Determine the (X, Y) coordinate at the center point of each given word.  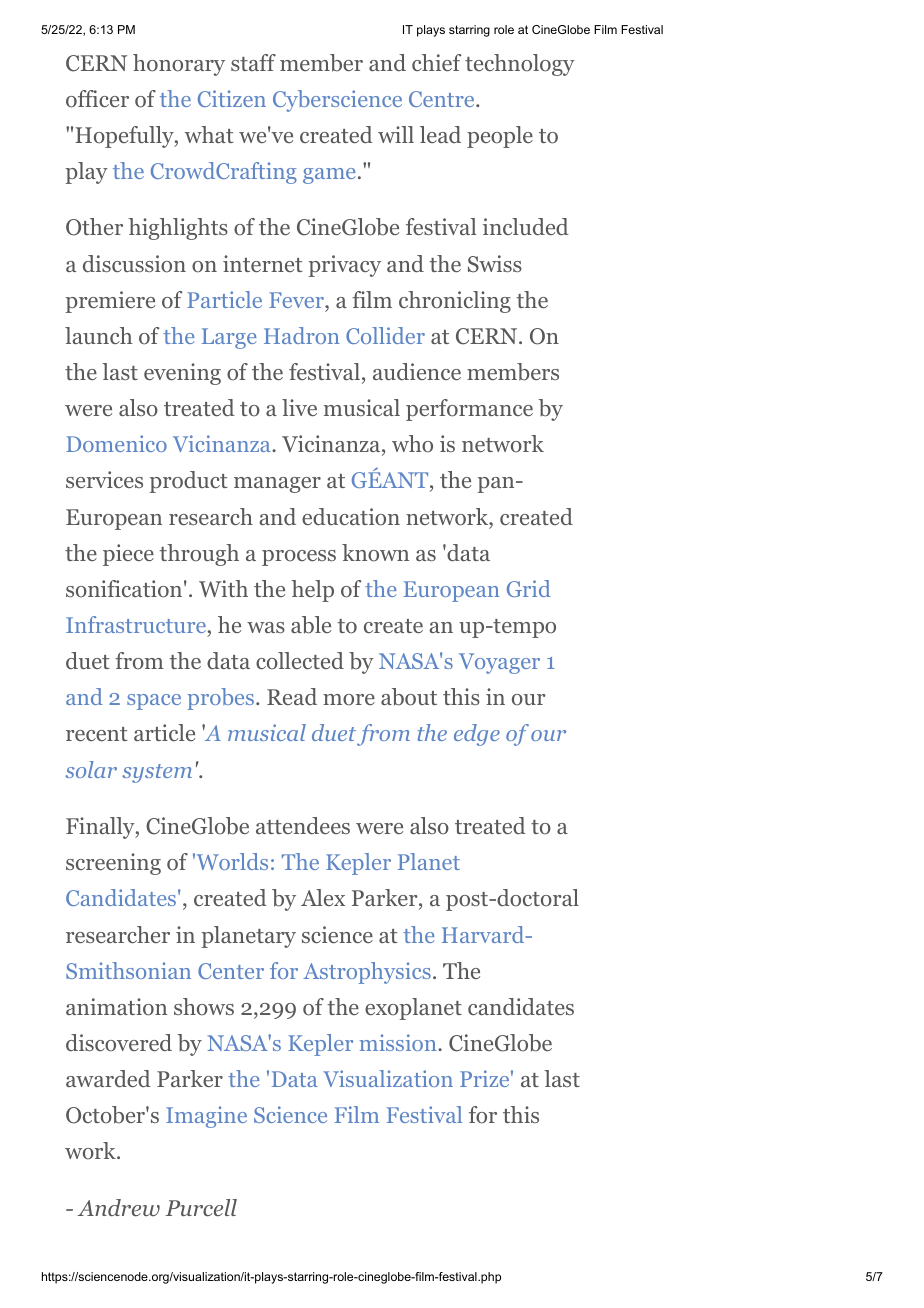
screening (113, 864)
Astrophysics (367, 973)
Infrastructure (136, 624)
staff (253, 62)
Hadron (301, 335)
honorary (179, 65)
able (311, 625)
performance (469, 410)
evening (182, 374)
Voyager (499, 663)
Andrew (118, 1207)
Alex (323, 897)
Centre (443, 99)
